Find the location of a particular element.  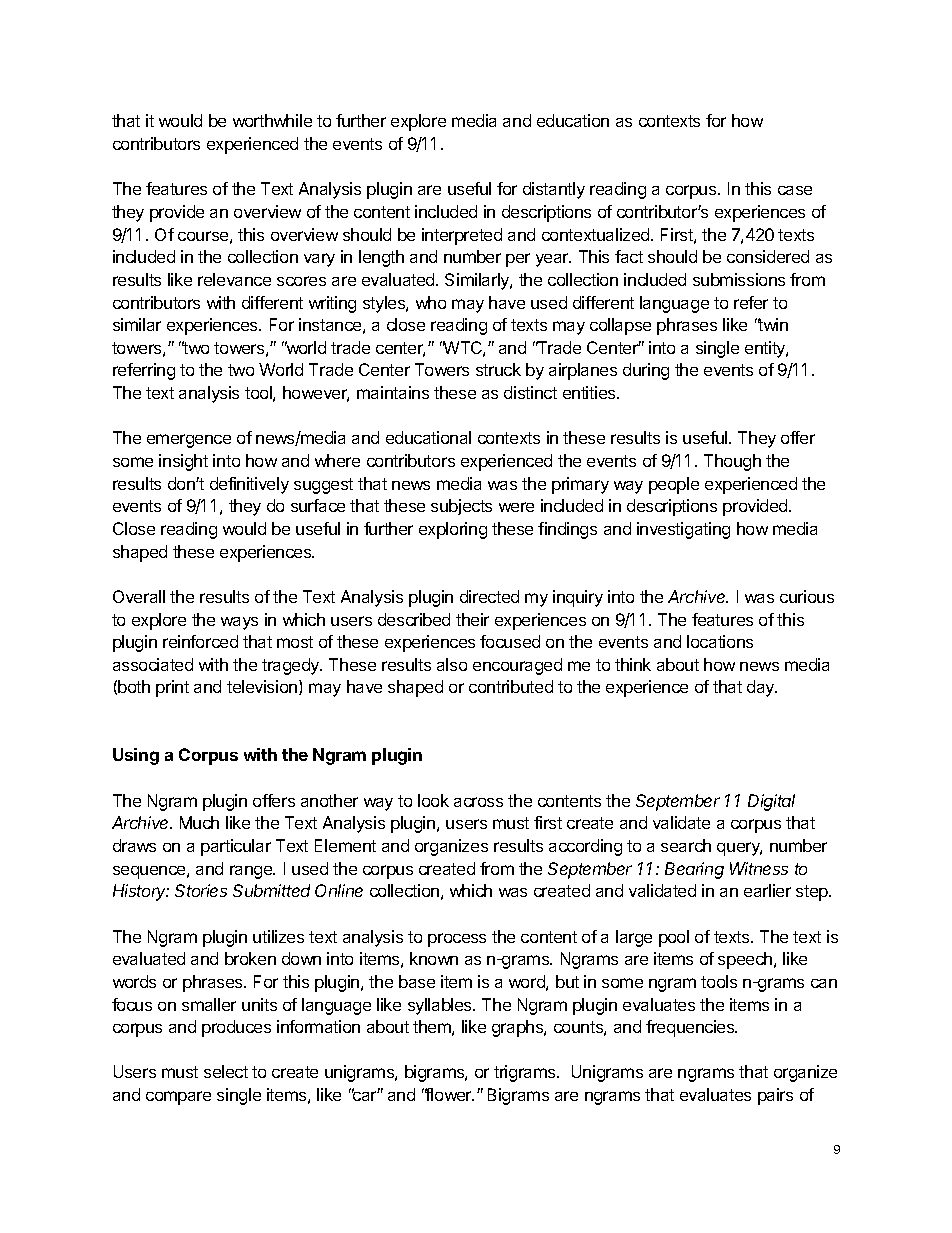

worthwhile is located at coordinates (272, 120).
